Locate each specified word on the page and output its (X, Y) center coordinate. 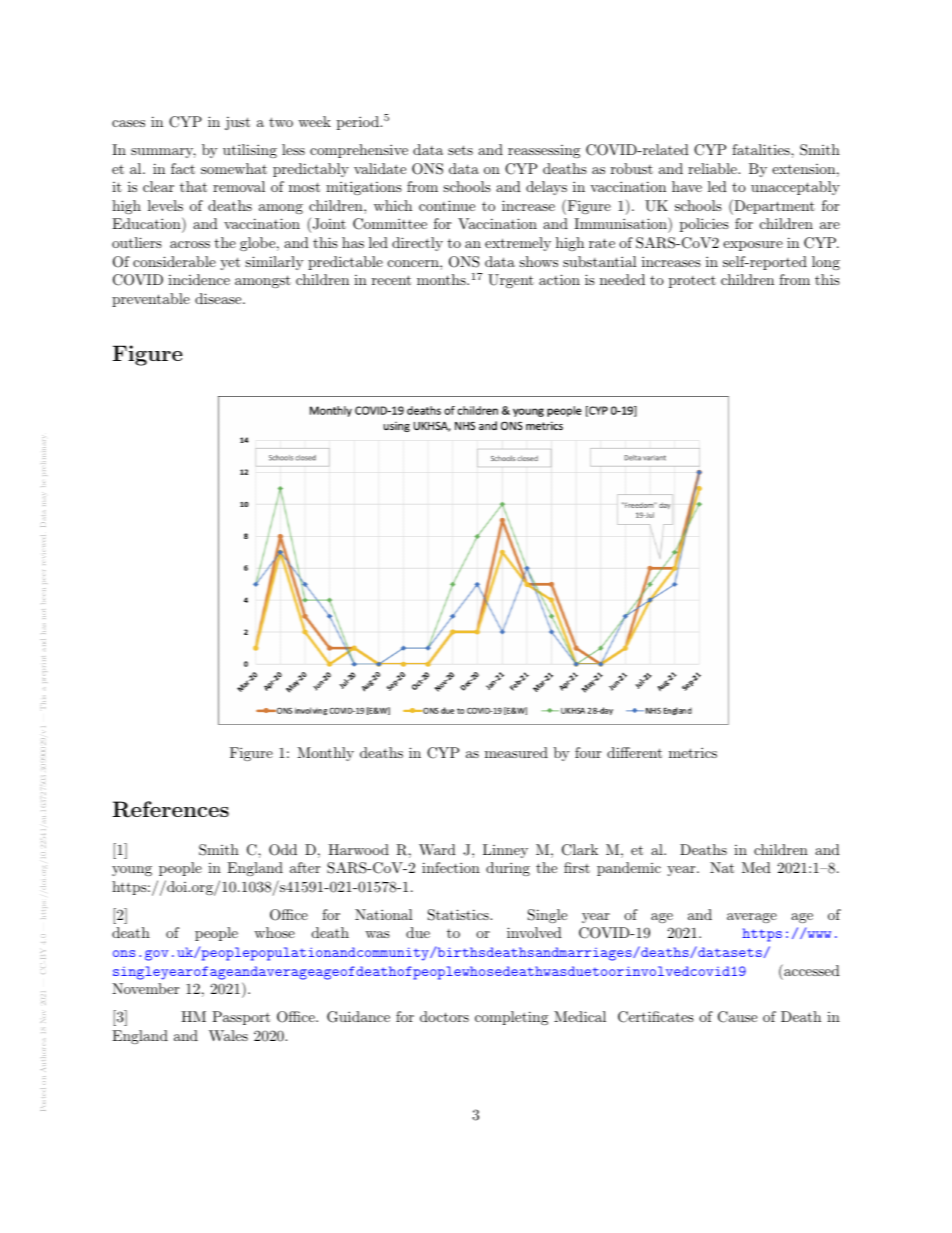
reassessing (544, 151)
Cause (737, 1017)
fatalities (762, 149)
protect (692, 282)
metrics (693, 752)
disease (219, 298)
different (634, 752)
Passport (241, 1018)
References (171, 809)
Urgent (511, 281)
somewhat (234, 168)
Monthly (325, 754)
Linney (505, 851)
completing (511, 1018)
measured (516, 752)
